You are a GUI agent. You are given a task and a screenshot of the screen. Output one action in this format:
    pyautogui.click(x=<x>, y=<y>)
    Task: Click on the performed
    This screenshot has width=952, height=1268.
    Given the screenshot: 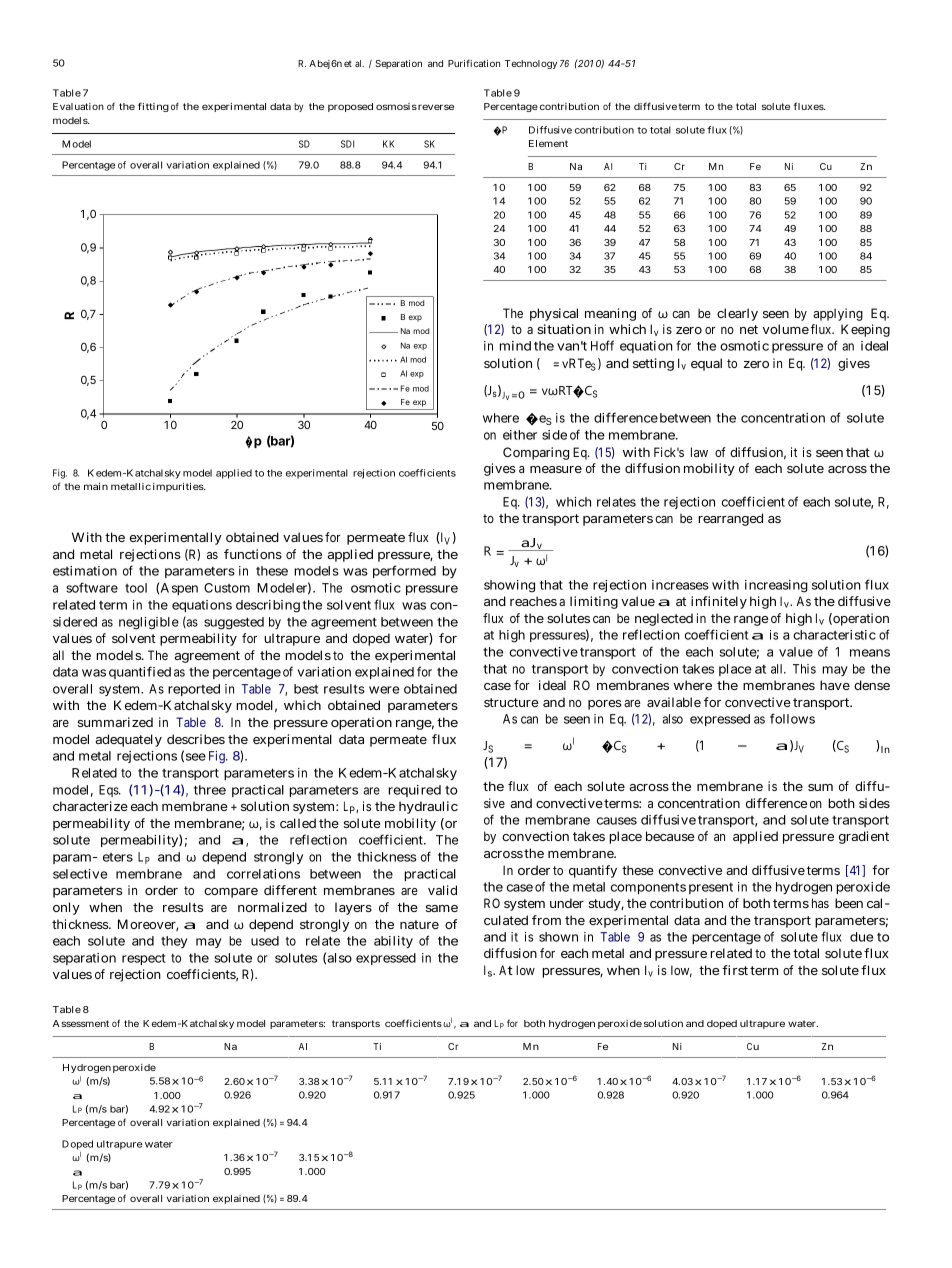 What is the action you would take?
    pyautogui.click(x=404, y=571)
